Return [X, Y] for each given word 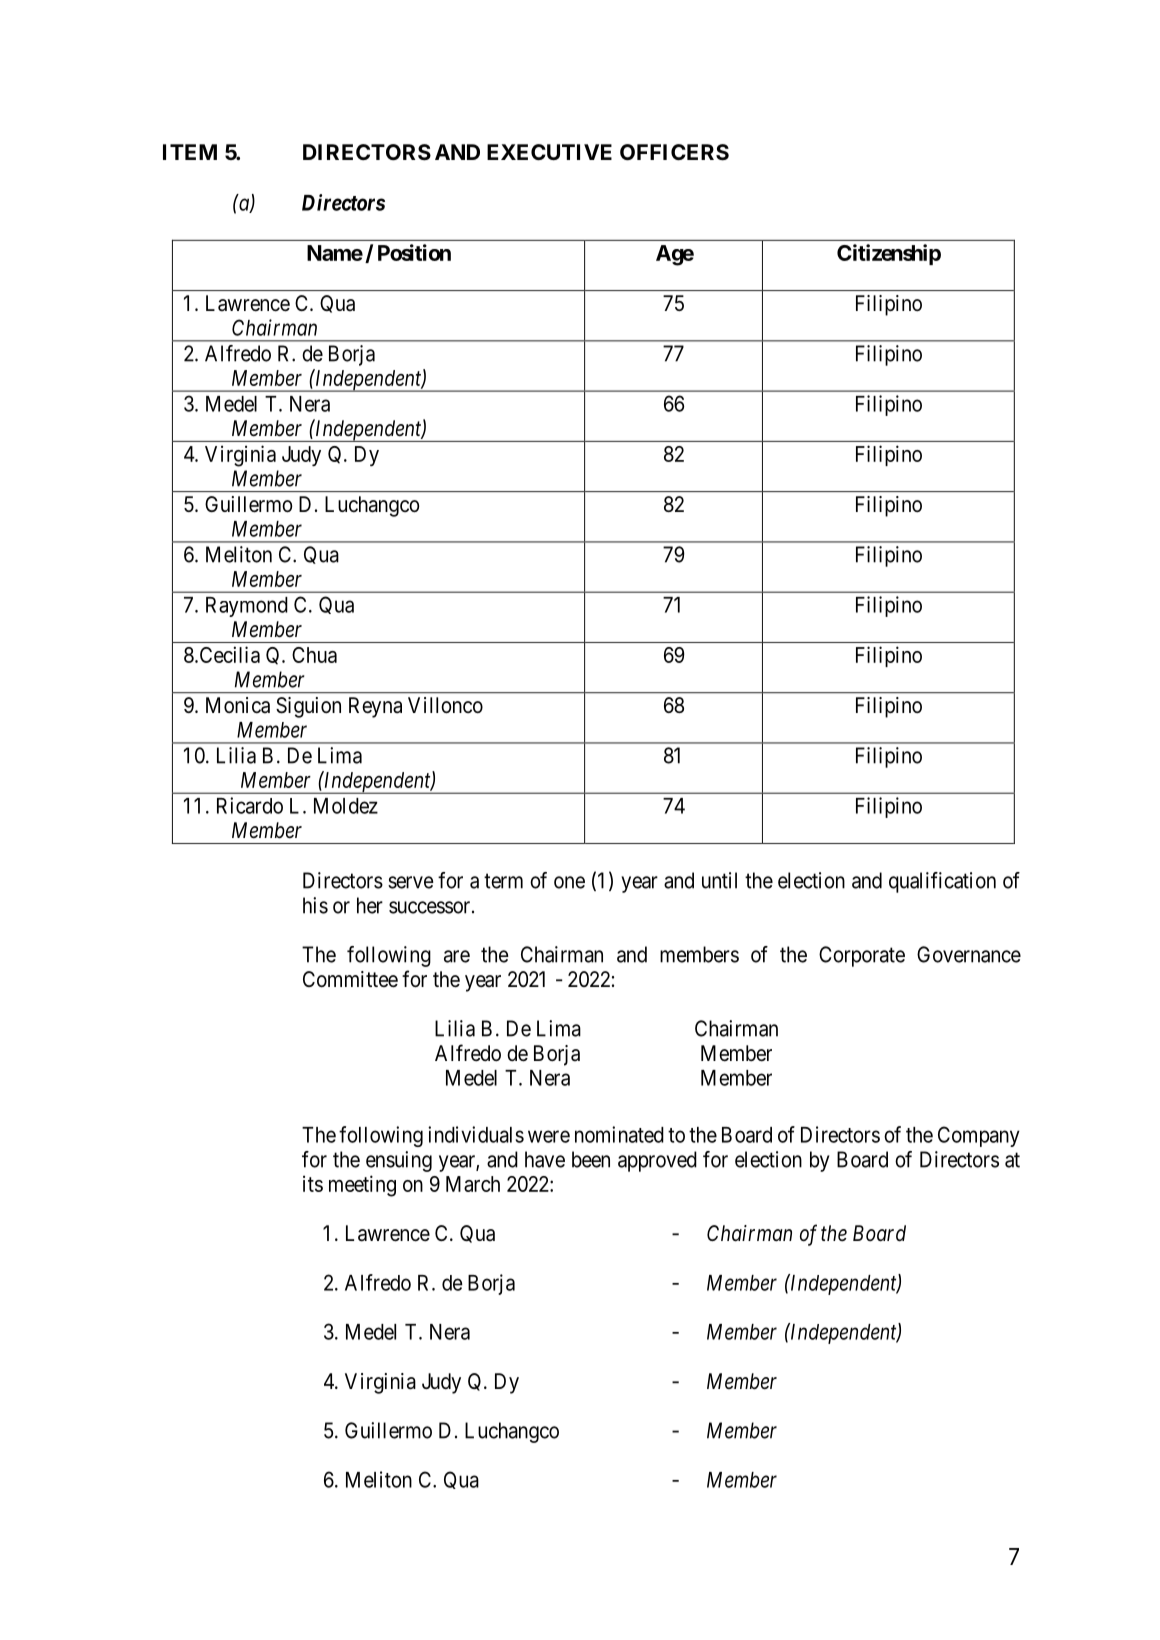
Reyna [375, 707]
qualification [942, 882]
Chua [314, 655]
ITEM [190, 152]
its [313, 1183]
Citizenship [889, 254]
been [591, 1159]
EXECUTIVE [549, 152]
